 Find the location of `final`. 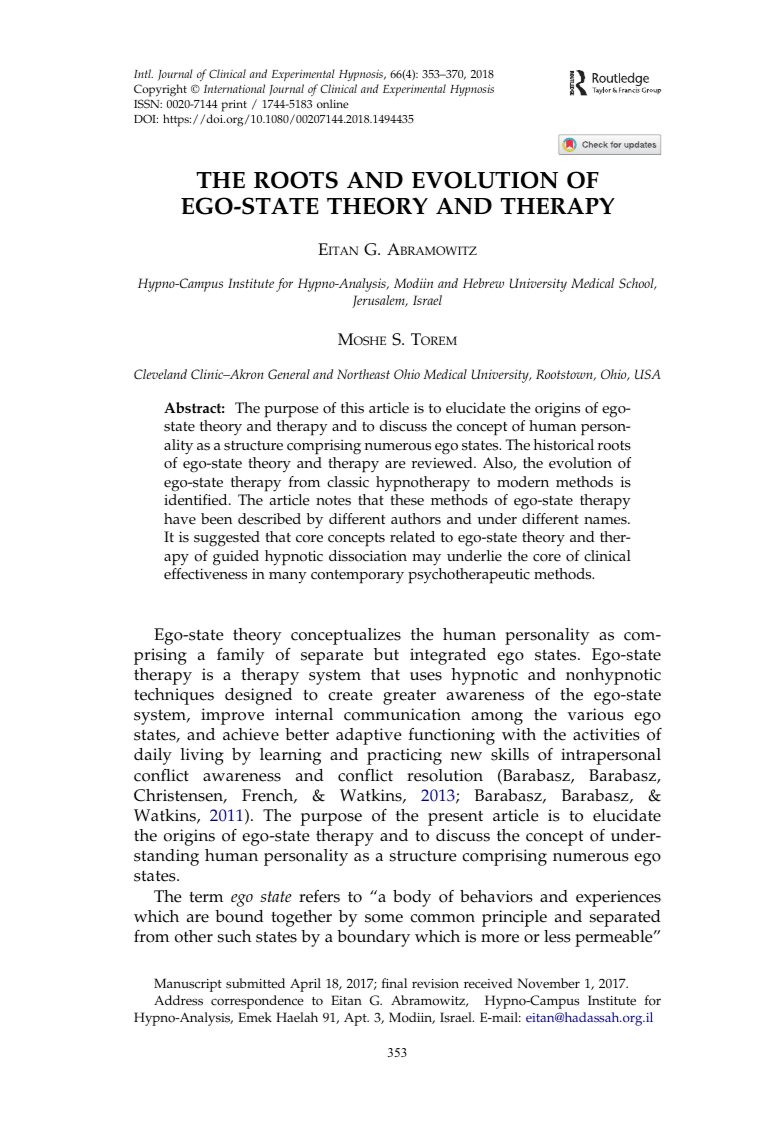

final is located at coordinates (394, 983).
